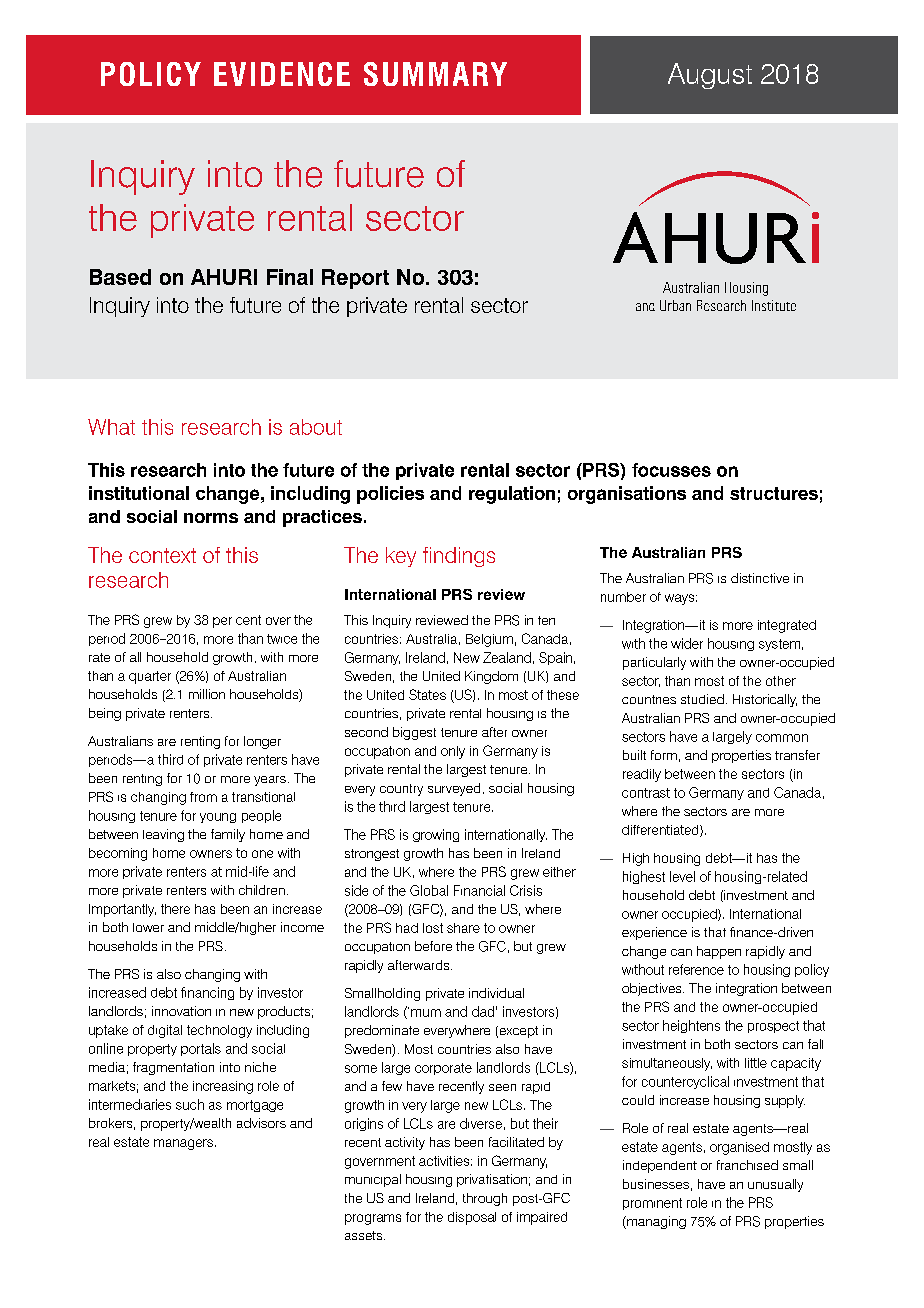 This page has width=924, height=1308. I want to click on Belgium, so click(489, 640).
